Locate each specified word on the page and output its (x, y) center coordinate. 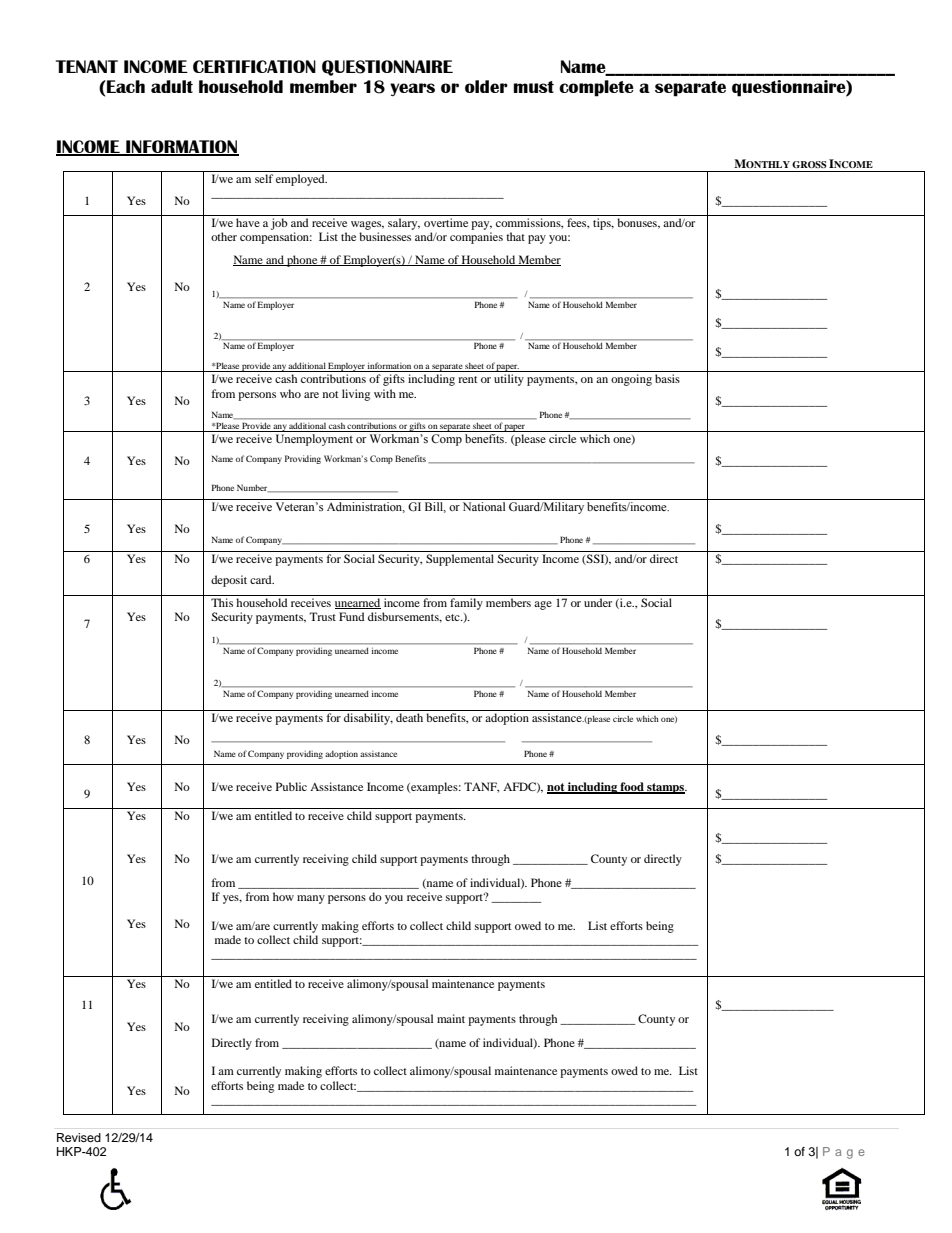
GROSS (809, 164)
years (412, 89)
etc (453, 617)
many (311, 899)
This (222, 602)
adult (172, 86)
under (598, 602)
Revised (79, 1137)
